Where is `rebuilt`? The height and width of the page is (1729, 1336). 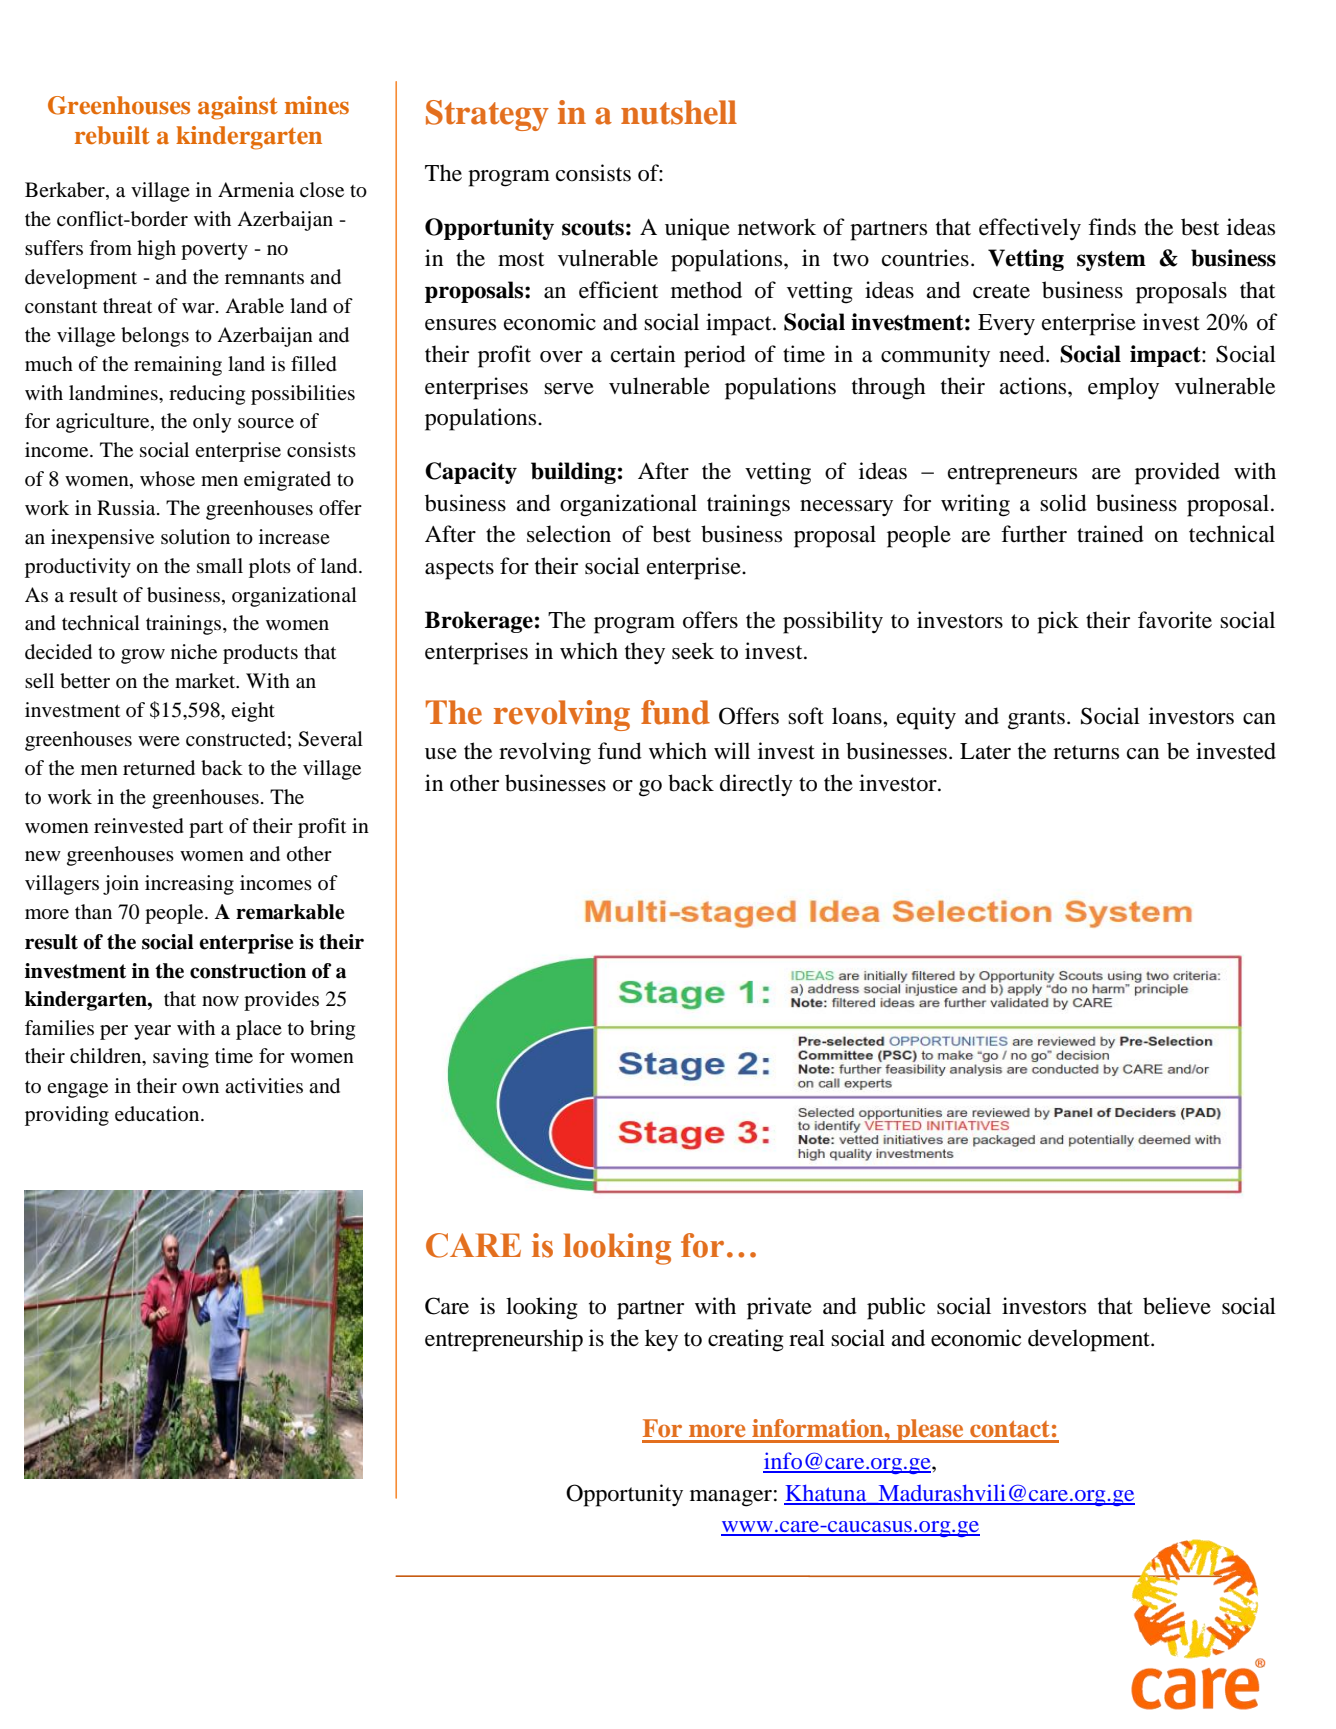
rebuilt is located at coordinates (112, 135).
